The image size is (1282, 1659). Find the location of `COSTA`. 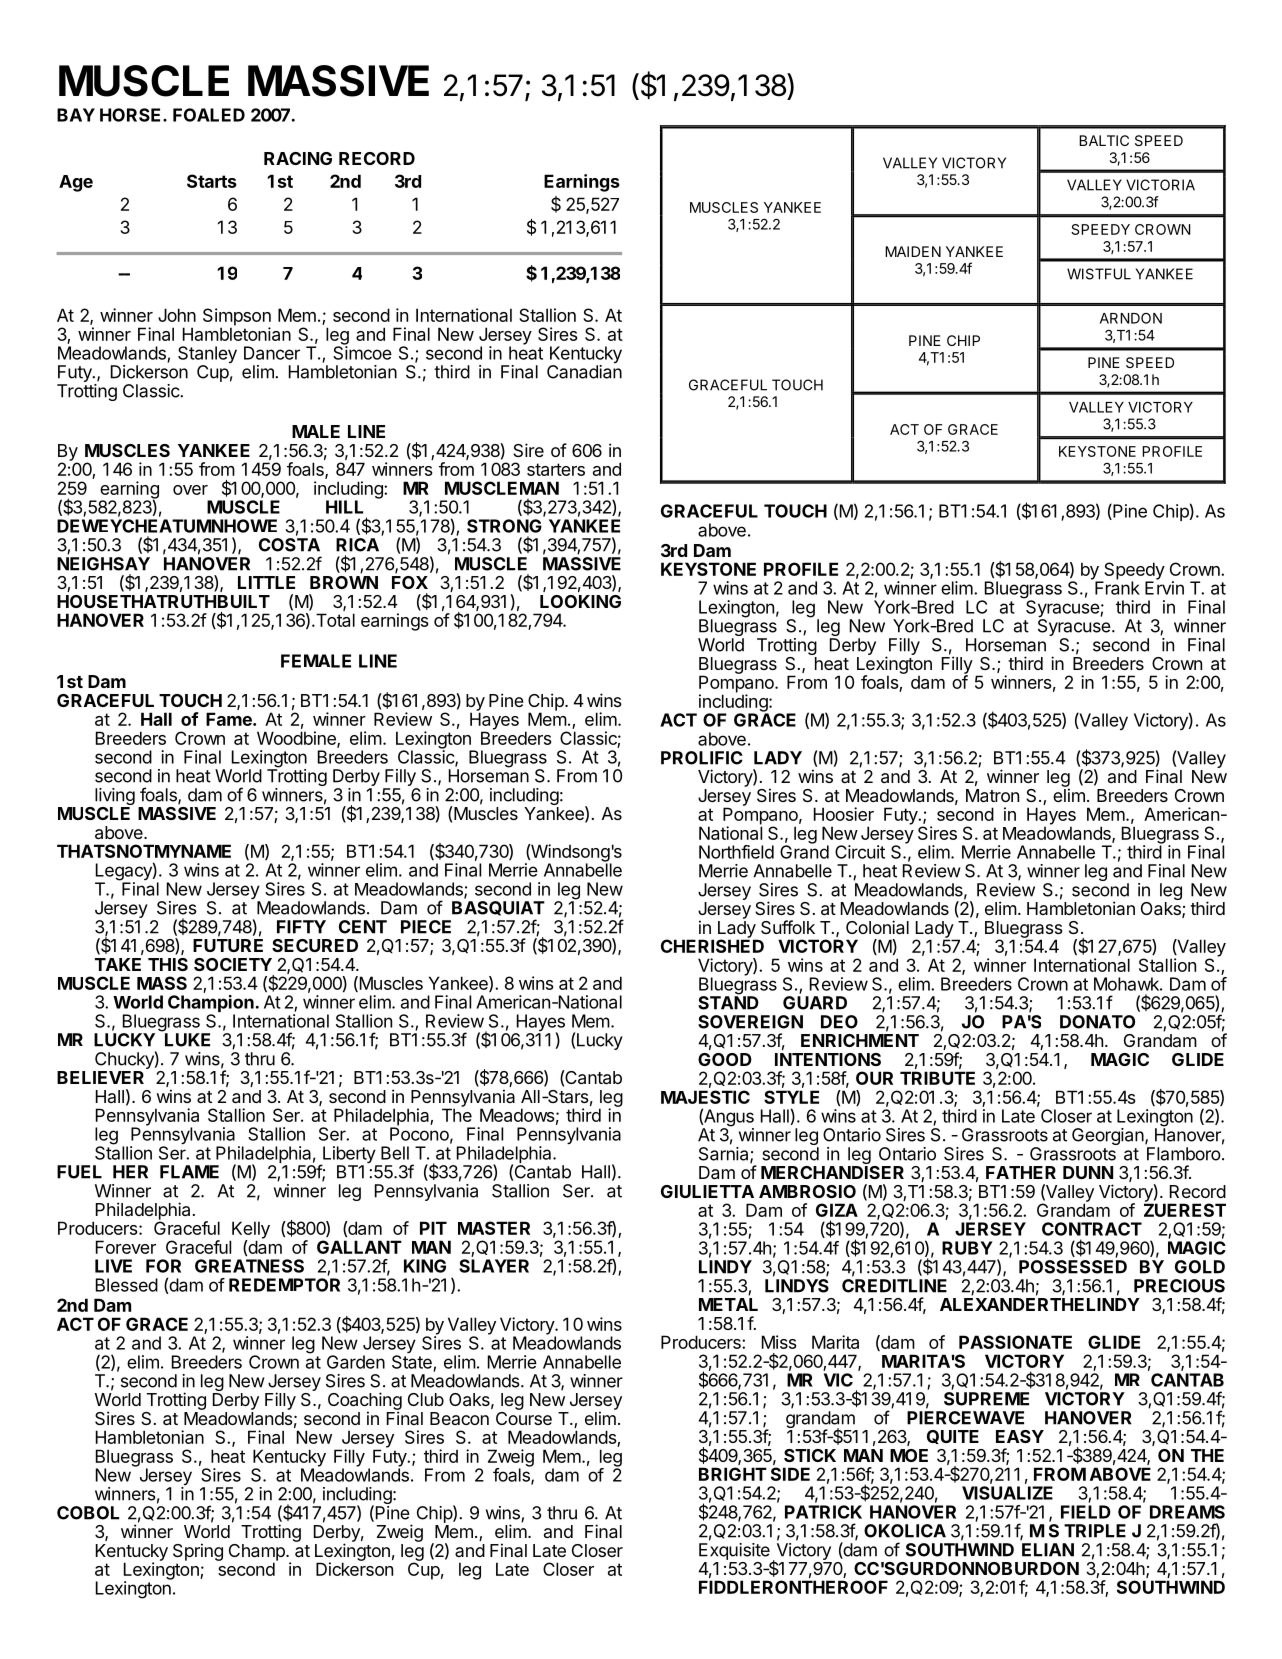

COSTA is located at coordinates (289, 545).
